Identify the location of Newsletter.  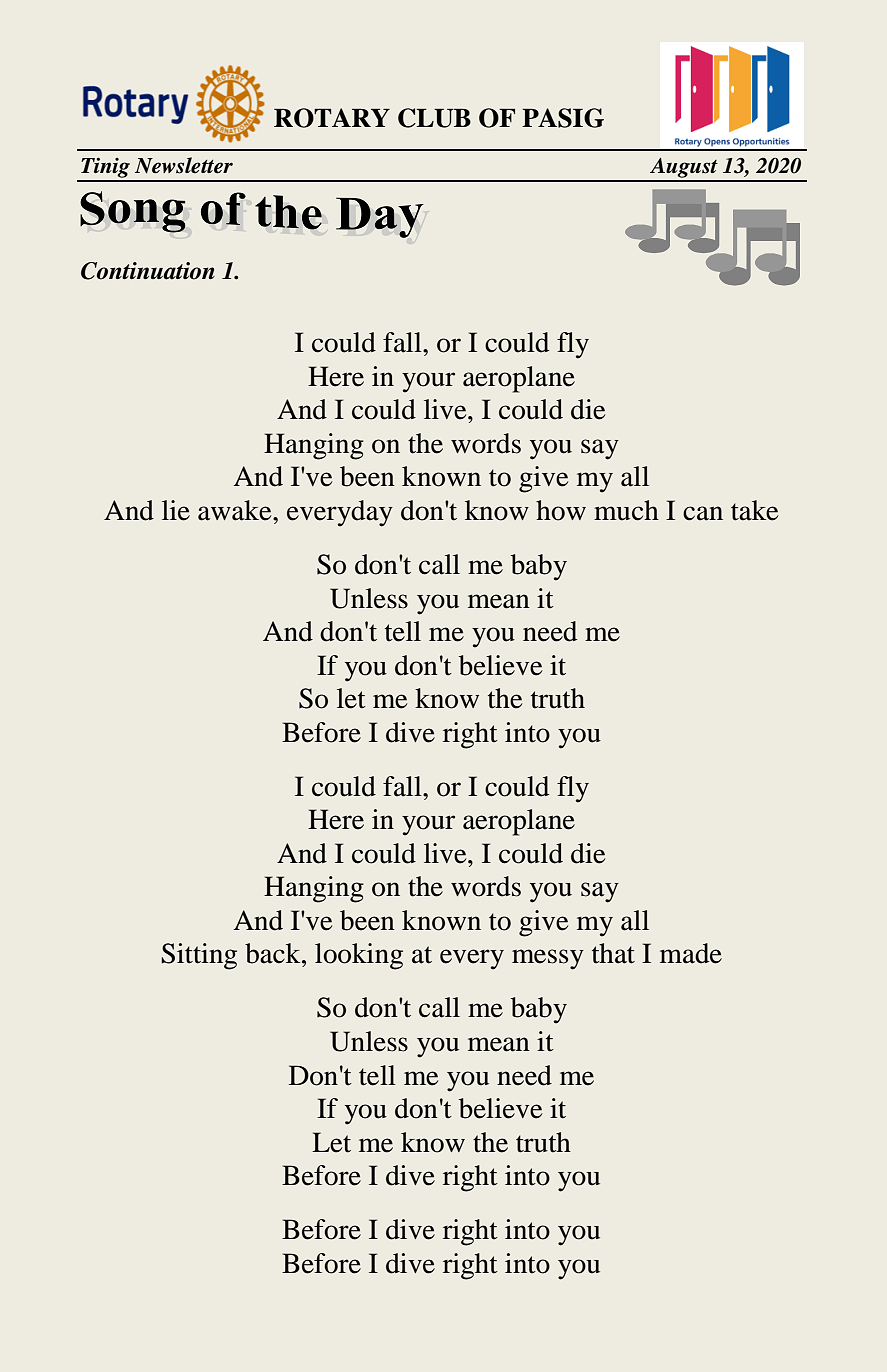
(184, 165).
